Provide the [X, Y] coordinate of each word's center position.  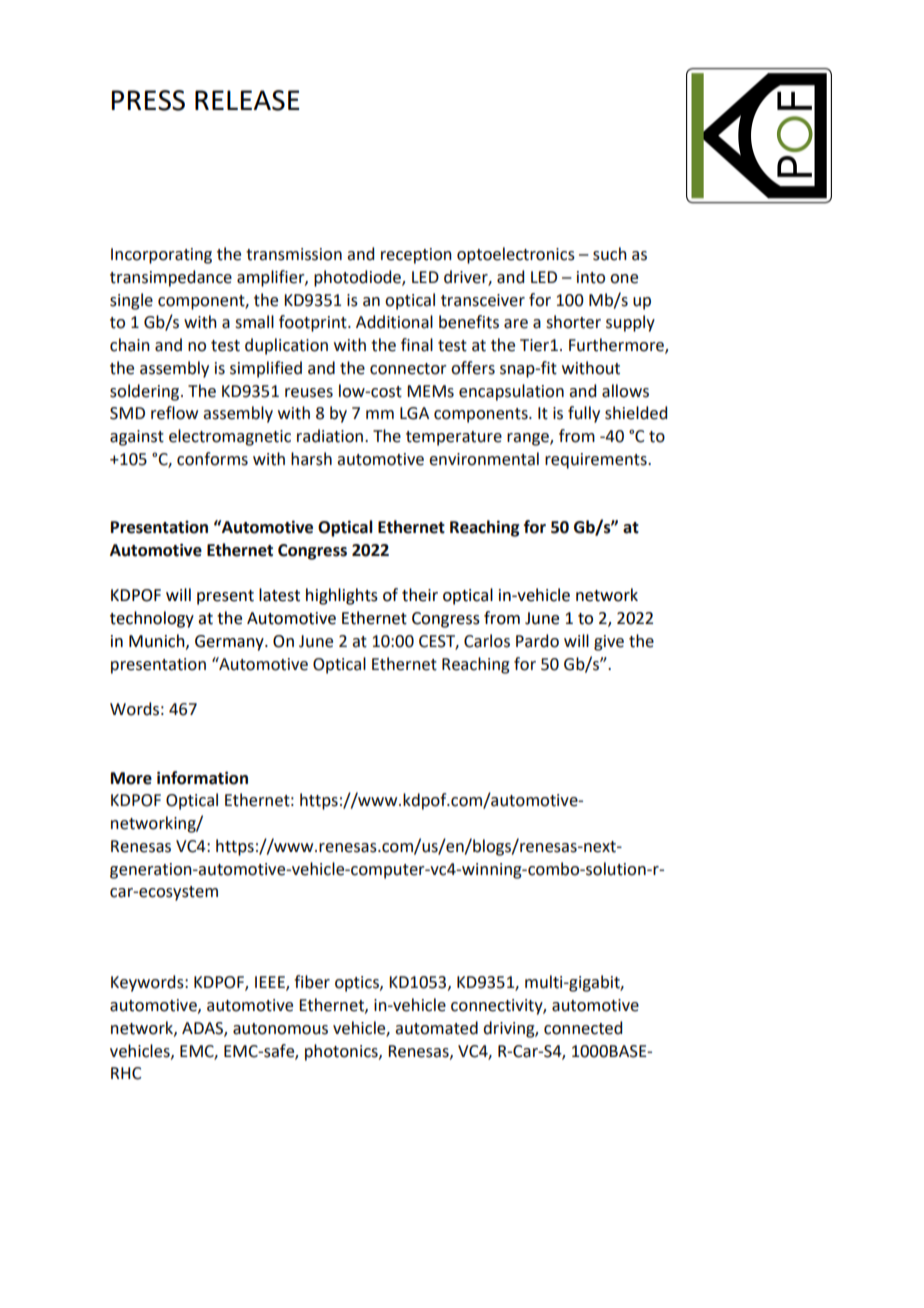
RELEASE [247, 100]
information [202, 778]
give [609, 643]
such [610, 254]
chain [130, 345]
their [420, 595]
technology [152, 619]
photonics [342, 1052]
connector [408, 369]
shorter [573, 322]
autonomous [280, 1029]
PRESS [148, 100]
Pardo [537, 641]
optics [358, 984]
